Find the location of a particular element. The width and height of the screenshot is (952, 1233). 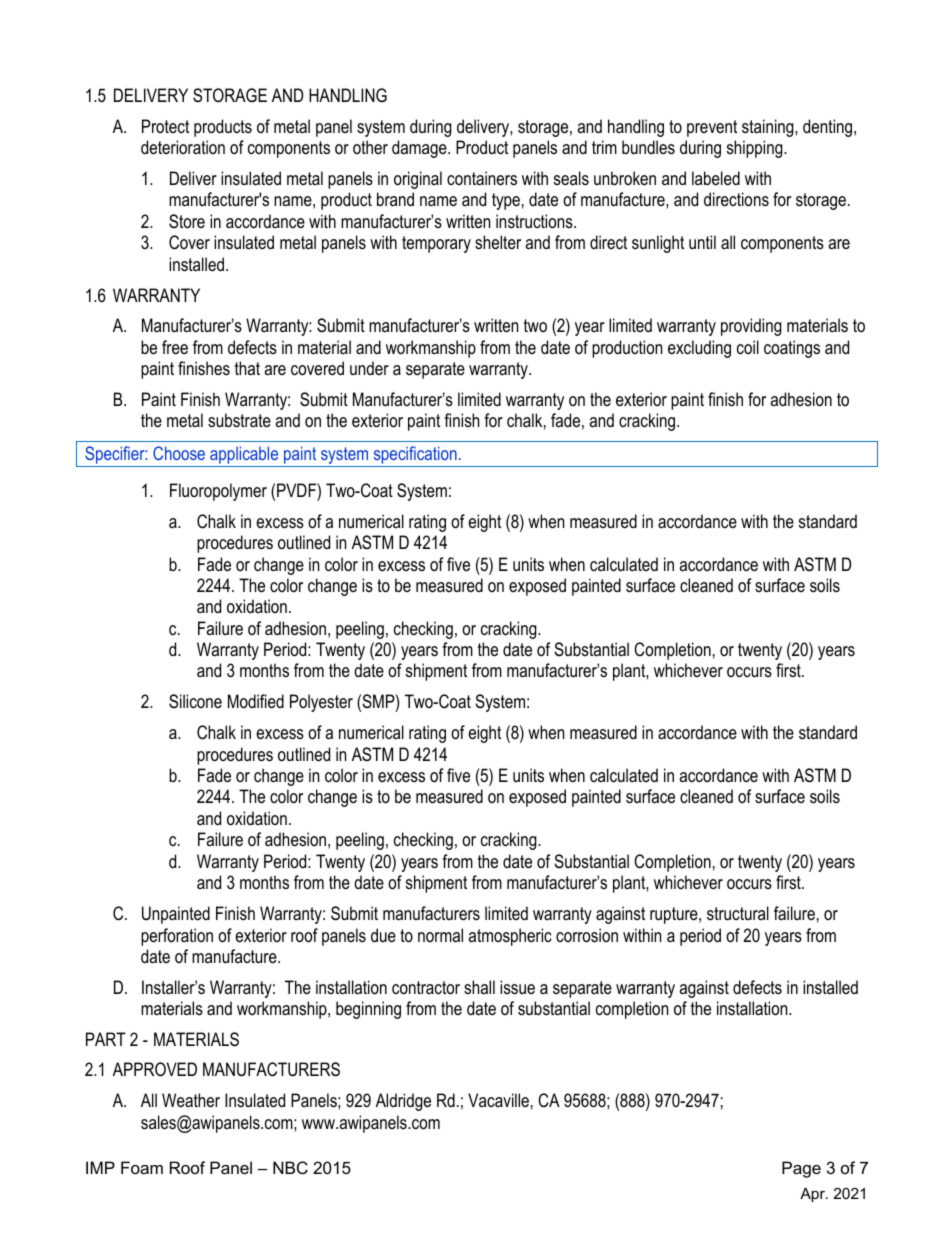

Polyester is located at coordinates (321, 703).
